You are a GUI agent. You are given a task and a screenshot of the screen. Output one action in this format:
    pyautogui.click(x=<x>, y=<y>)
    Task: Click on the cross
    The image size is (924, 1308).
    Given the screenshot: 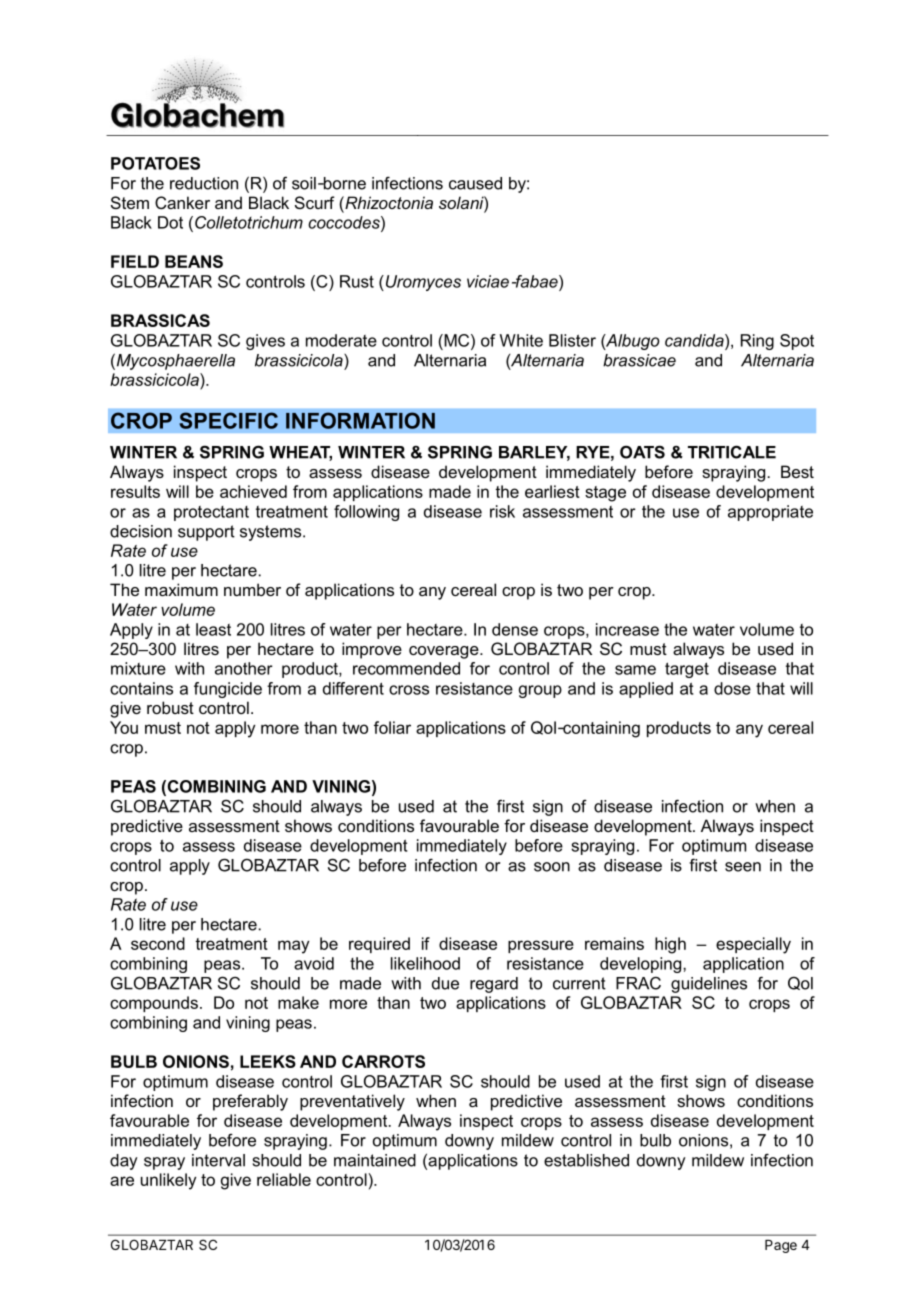 What is the action you would take?
    pyautogui.click(x=409, y=690)
